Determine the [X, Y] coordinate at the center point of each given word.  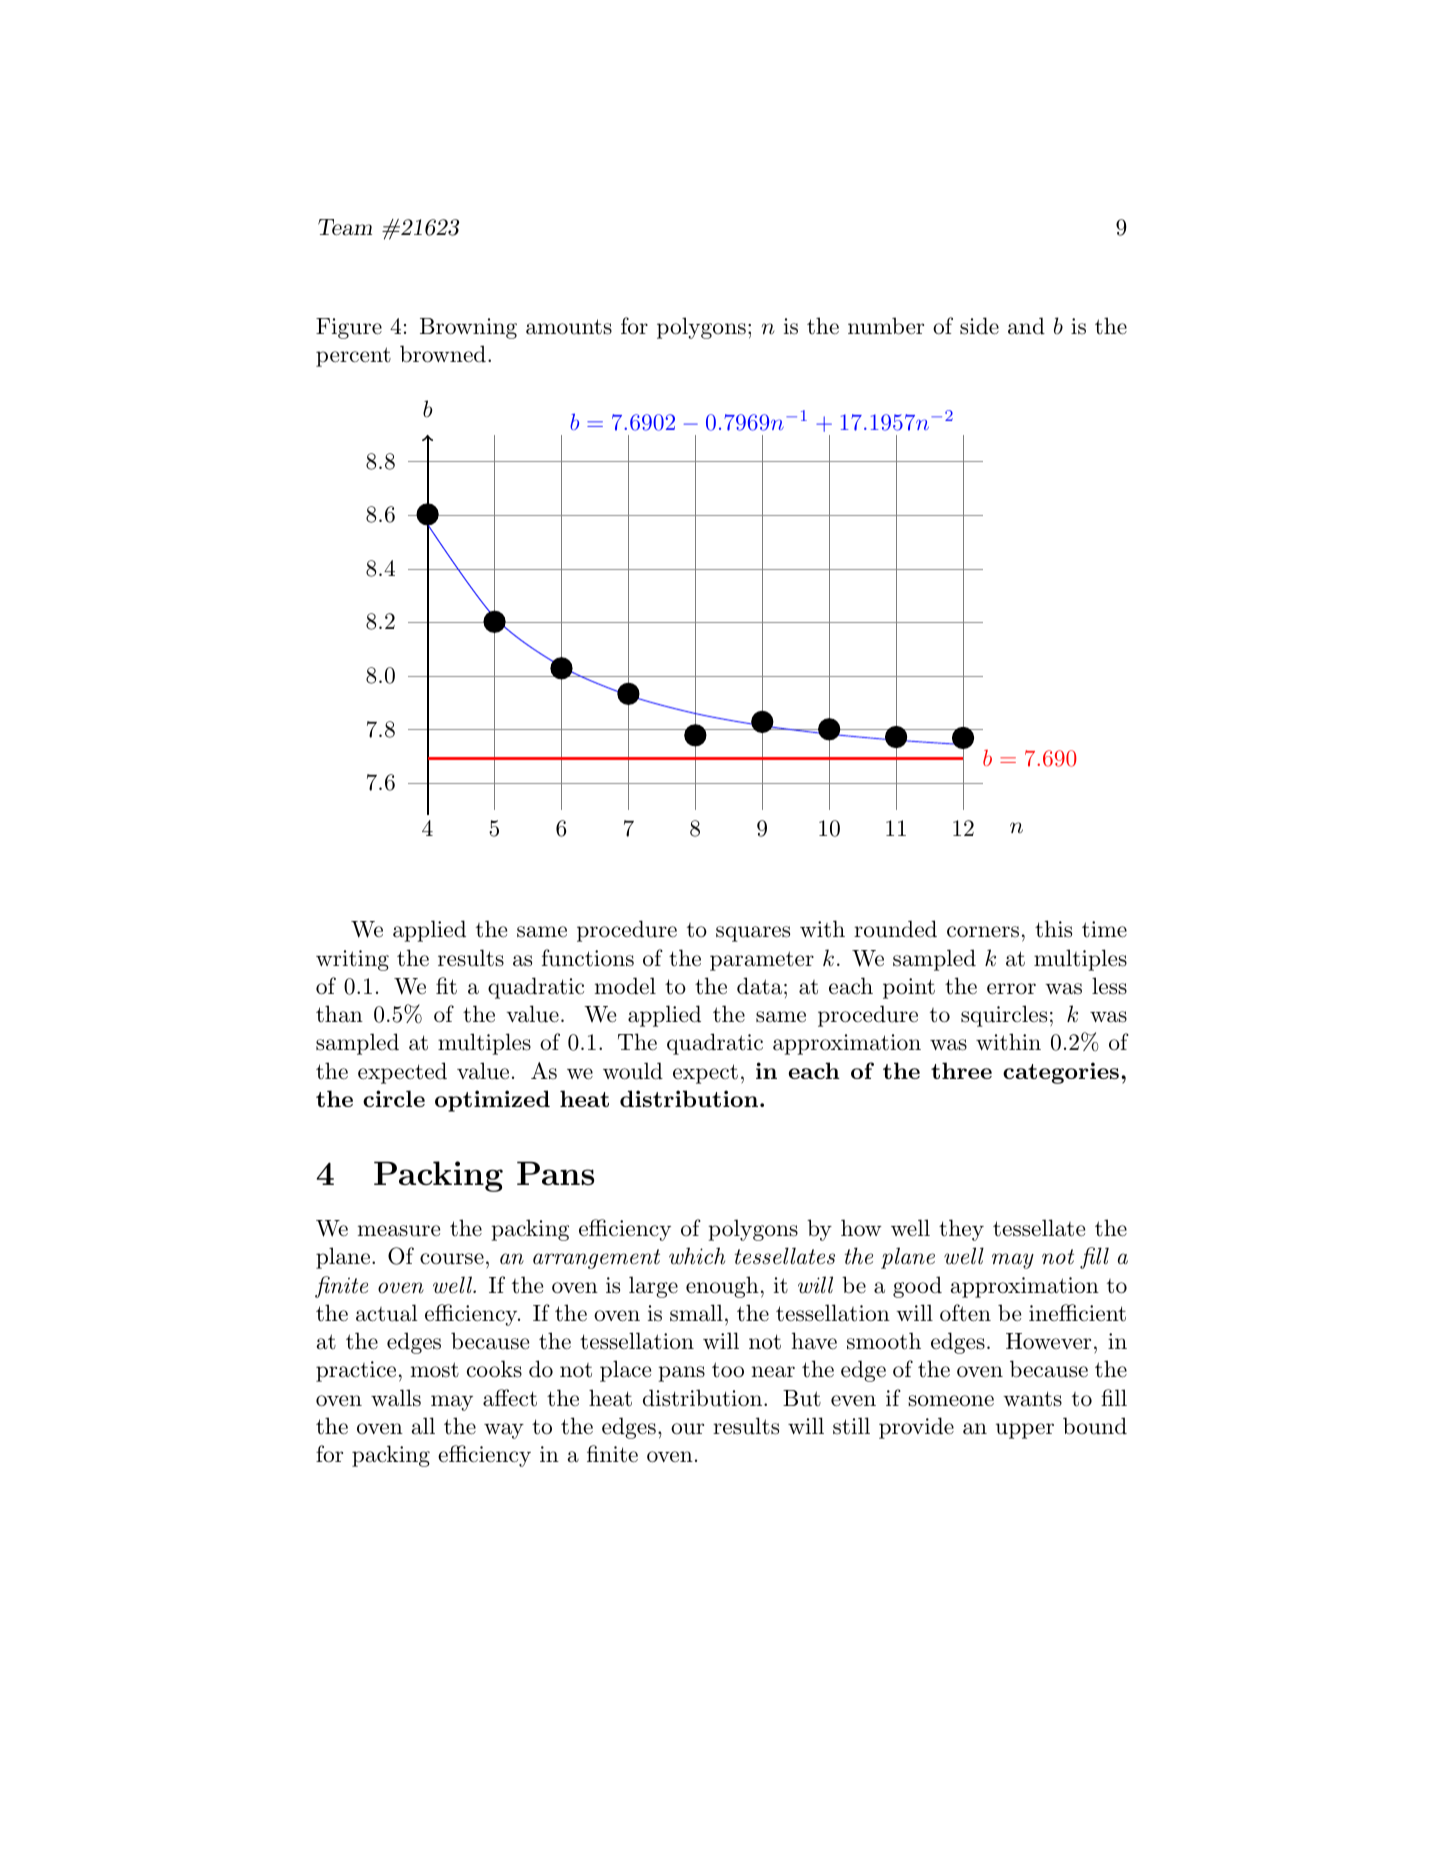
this [1053, 929]
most [435, 1370]
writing [352, 960]
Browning [468, 328]
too [728, 1370]
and [1026, 326]
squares [753, 934]
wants [1032, 1399]
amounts [569, 327]
